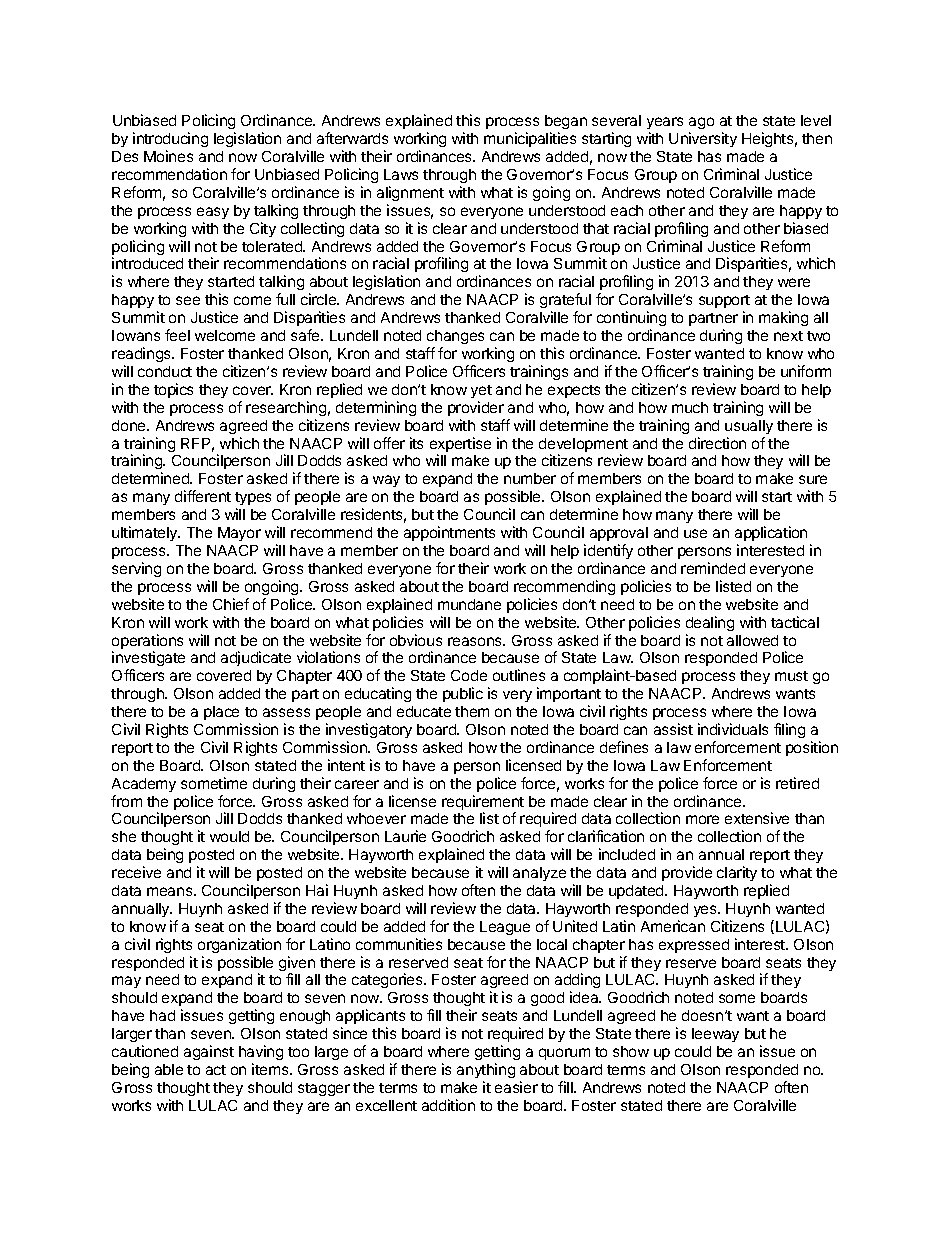 The image size is (952, 1233). What do you see at coordinates (170, 139) in the image?
I see `introducing` at bounding box center [170, 139].
